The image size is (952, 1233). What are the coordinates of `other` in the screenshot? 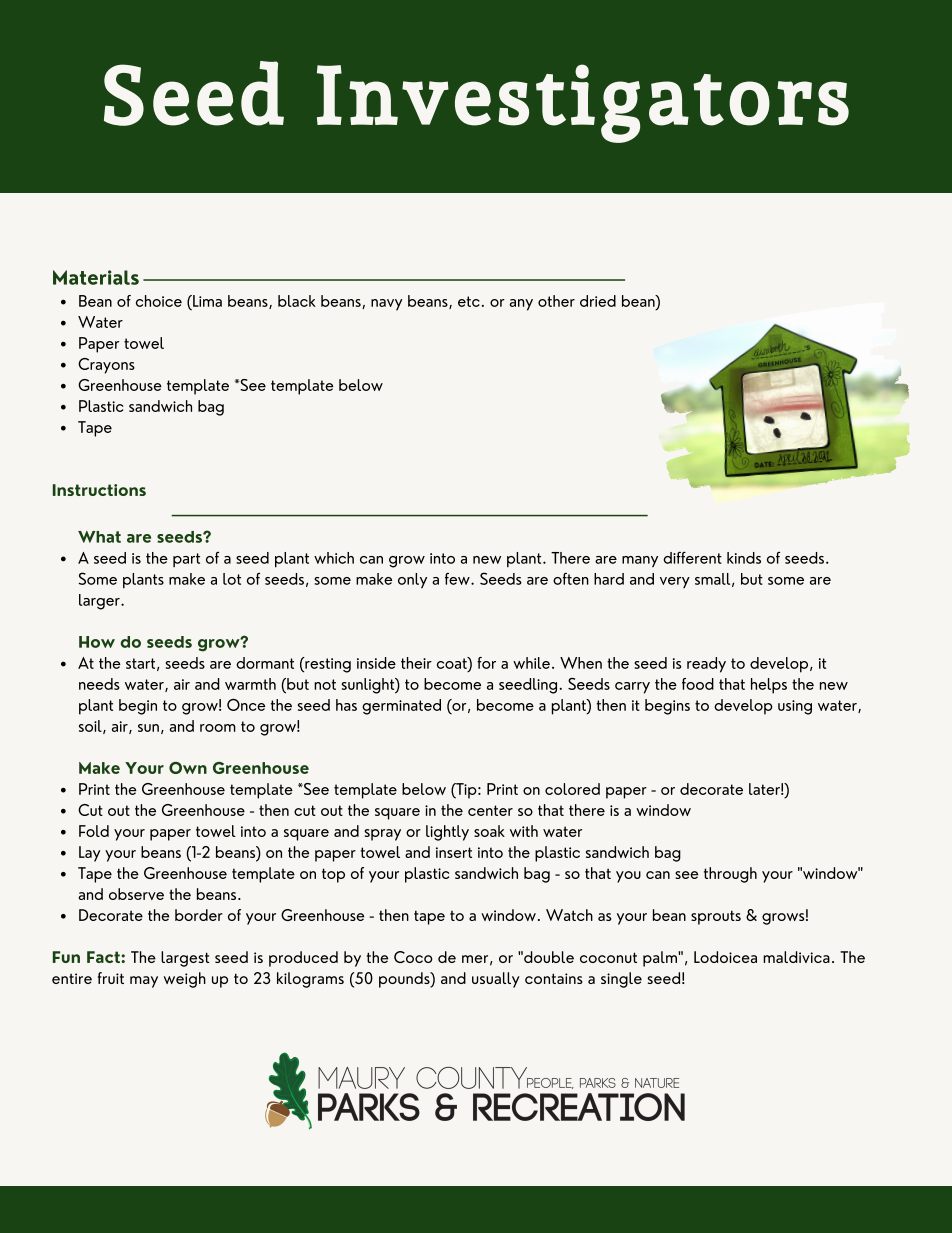 It's located at (556, 301).
